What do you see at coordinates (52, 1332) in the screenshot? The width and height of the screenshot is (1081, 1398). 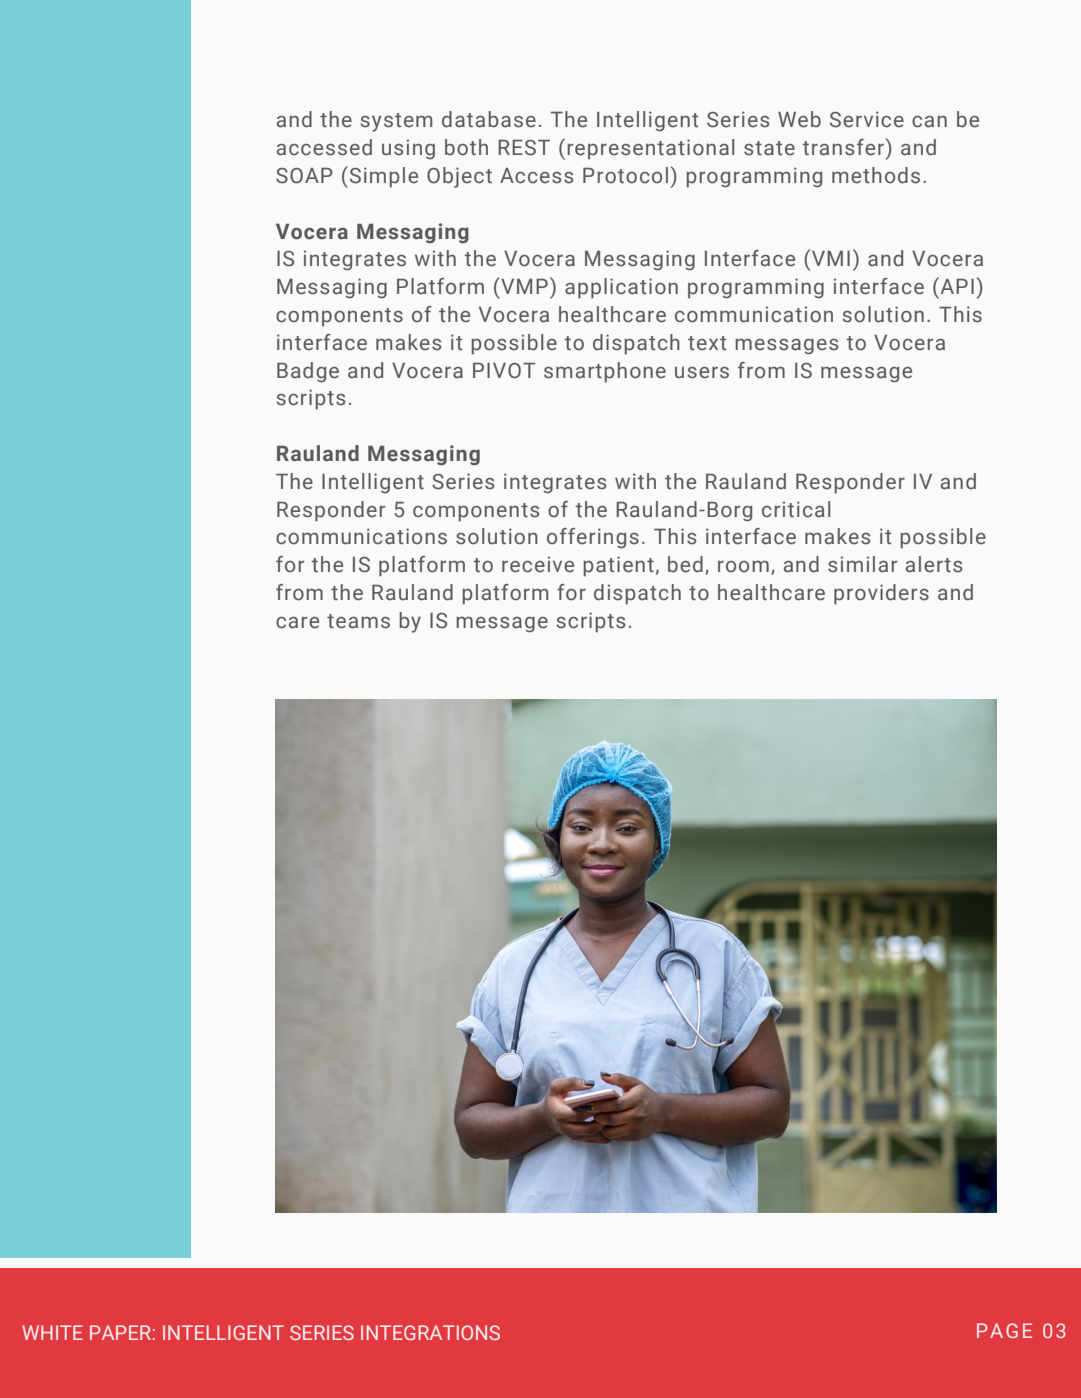 I see `WHITE` at bounding box center [52, 1332].
